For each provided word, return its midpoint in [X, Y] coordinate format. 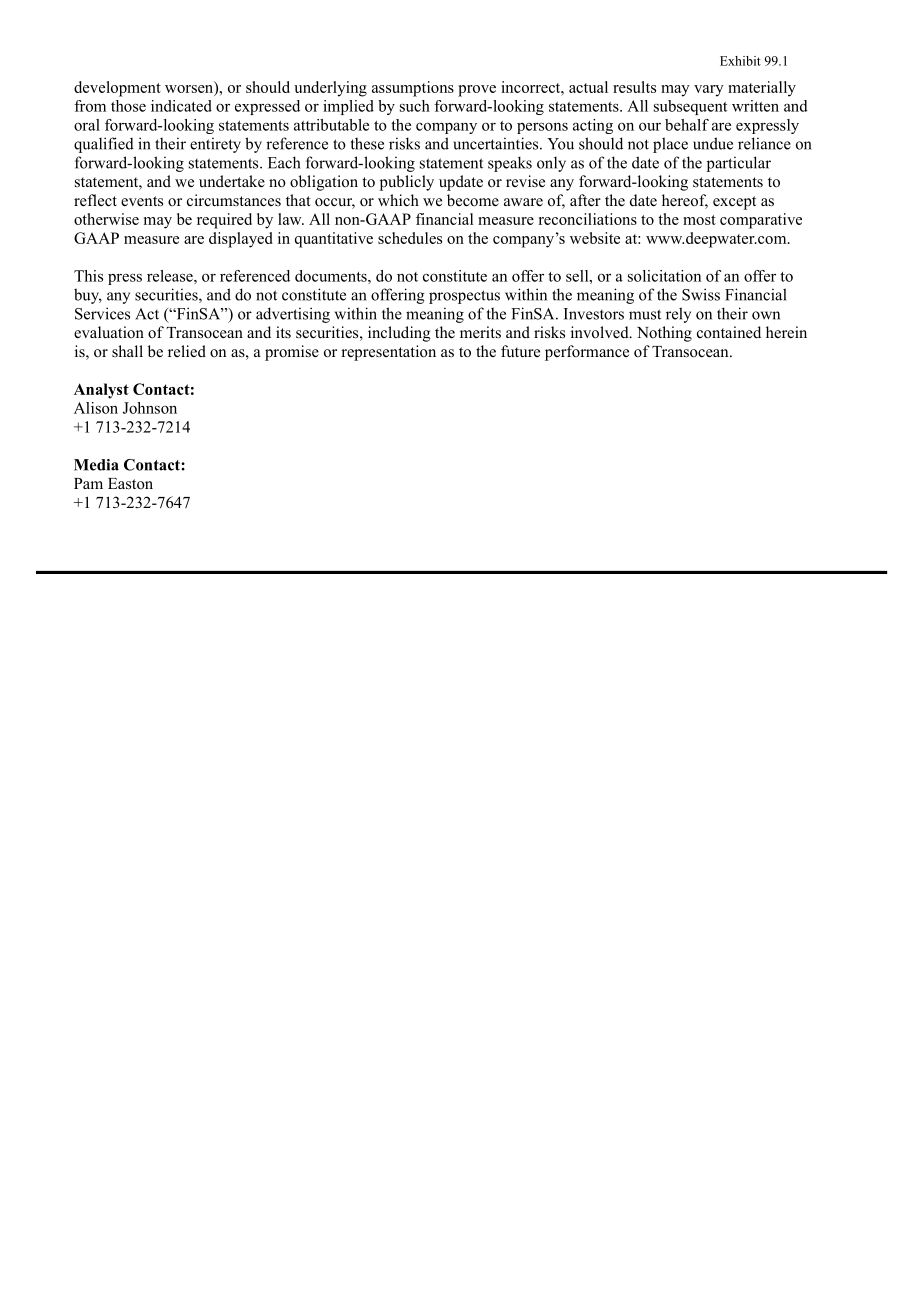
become [473, 200]
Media [96, 465]
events [142, 201]
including [399, 334]
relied [187, 351]
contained [729, 332]
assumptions [413, 89]
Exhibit [740, 61]
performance [587, 353]
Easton [130, 484]
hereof [685, 201]
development [117, 89]
